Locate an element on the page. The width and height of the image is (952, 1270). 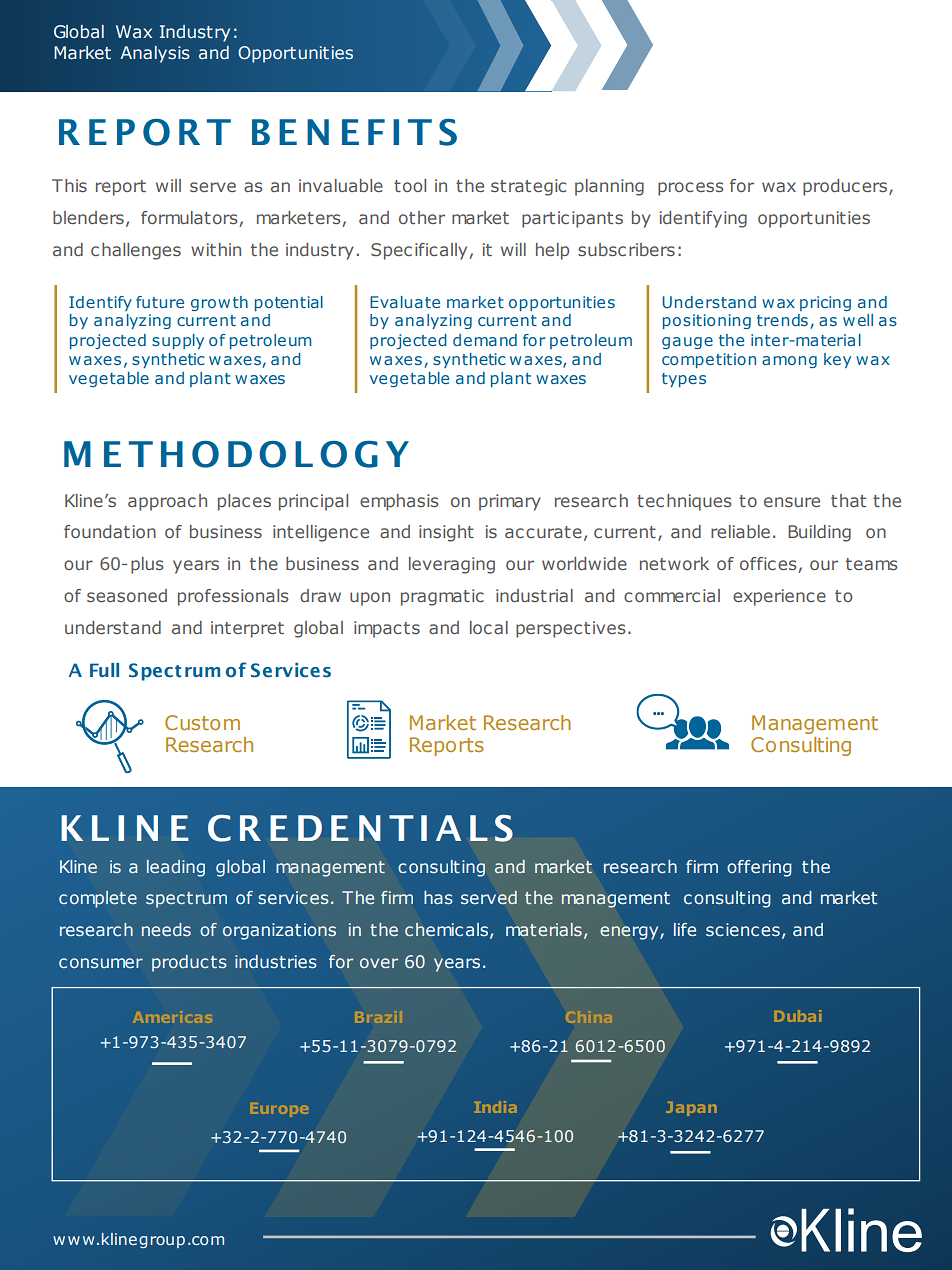
Analysis is located at coordinates (155, 54).
